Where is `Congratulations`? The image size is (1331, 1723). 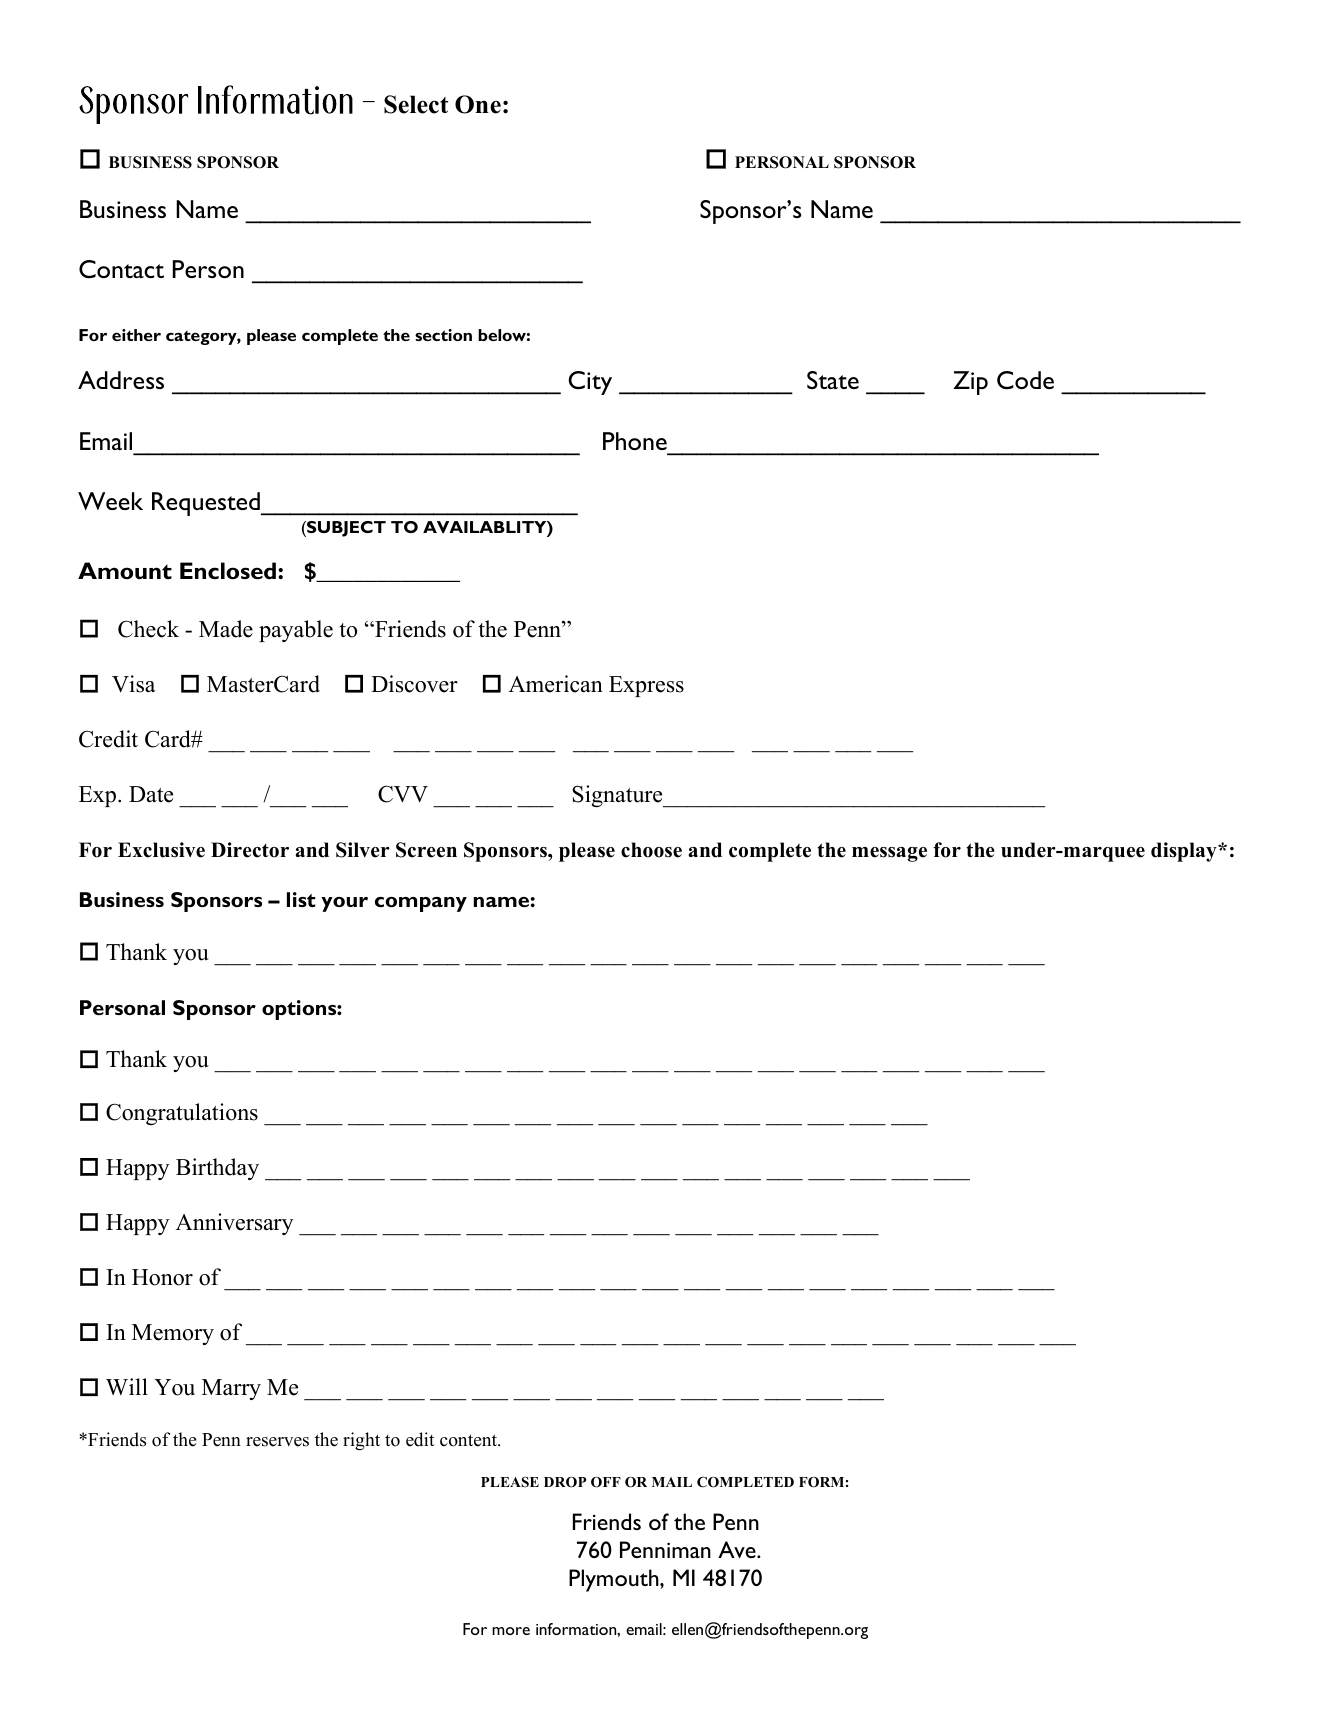 Congratulations is located at coordinates (182, 1114).
